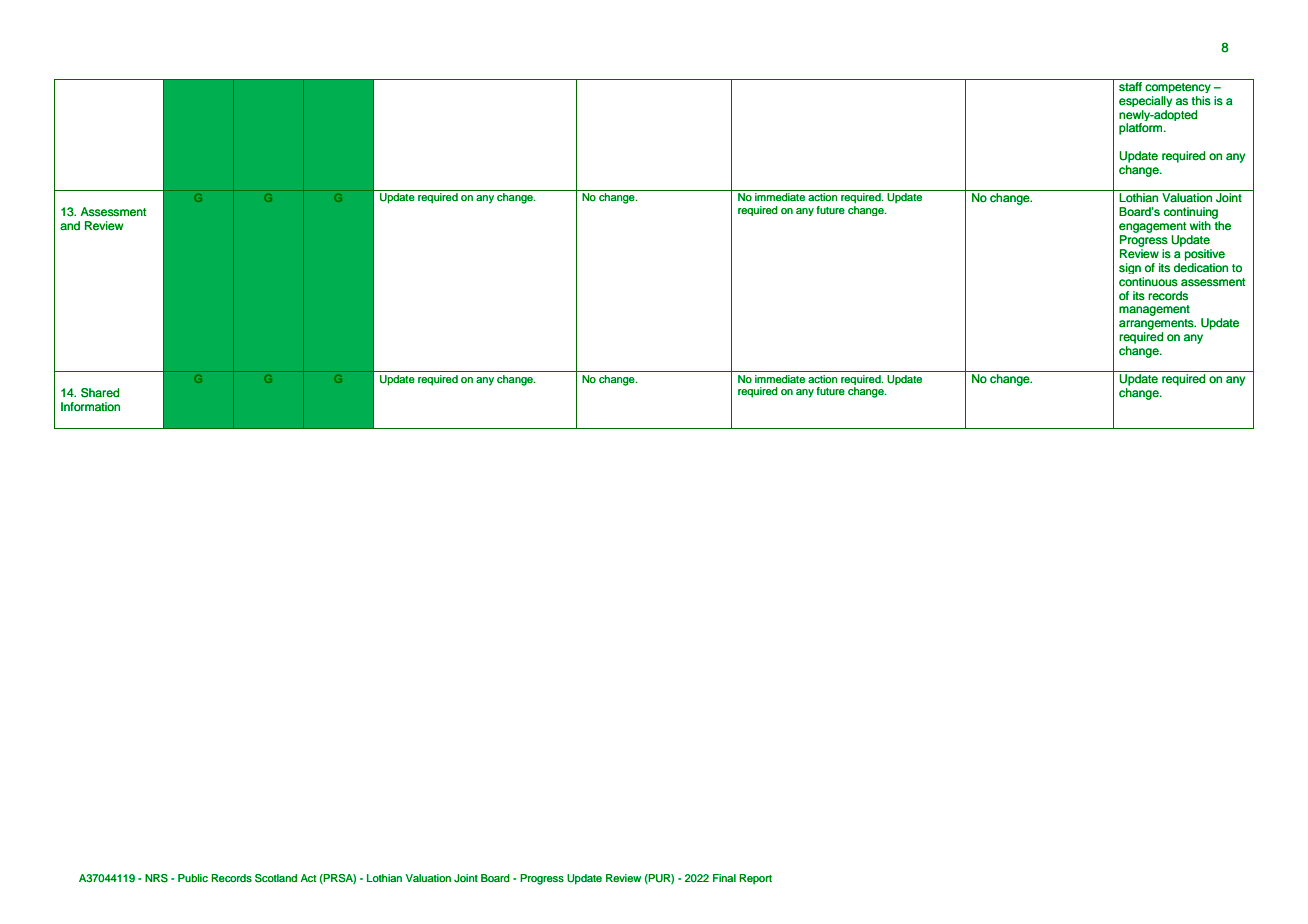 The height and width of the screenshot is (924, 1308). What do you see at coordinates (193, 878) in the screenshot?
I see `Public` at bounding box center [193, 878].
